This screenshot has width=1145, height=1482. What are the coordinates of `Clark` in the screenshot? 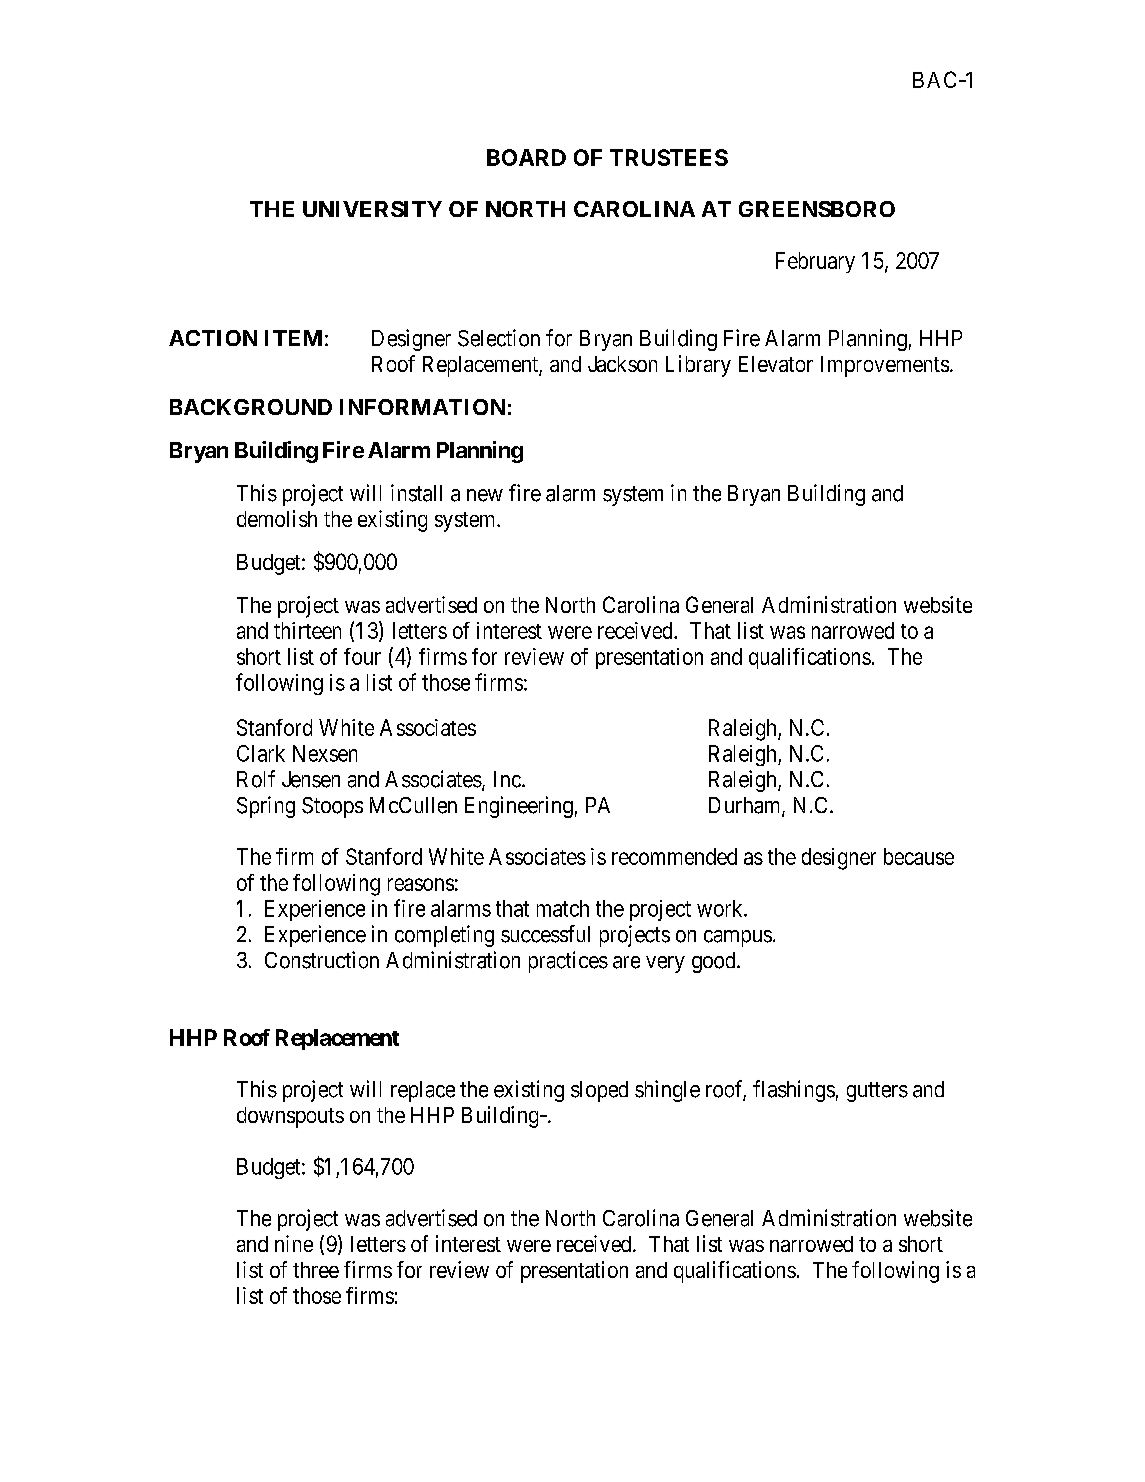 It's located at (261, 753).
